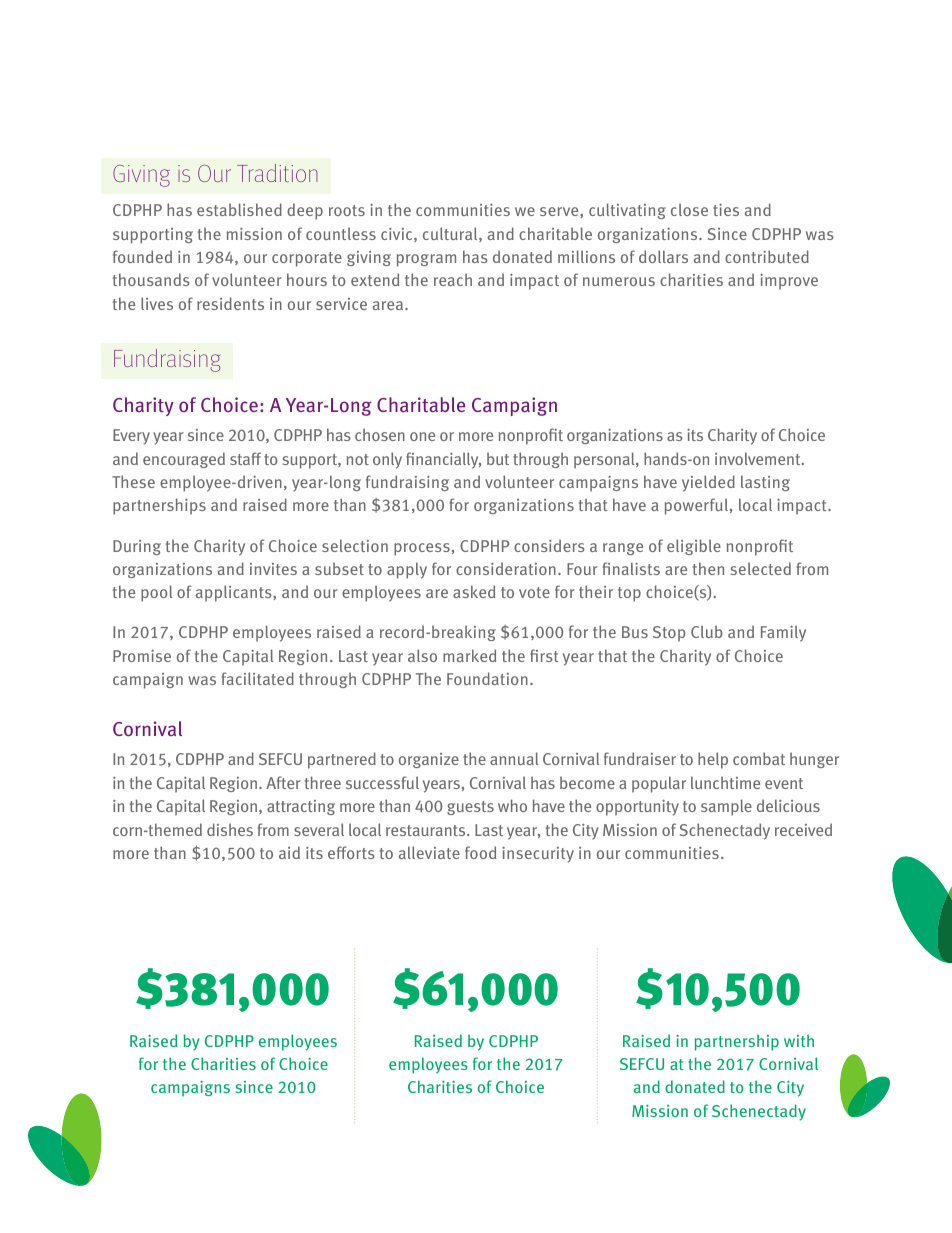 The image size is (952, 1233). What do you see at coordinates (235, 593) in the screenshot?
I see `applicants` at bounding box center [235, 593].
